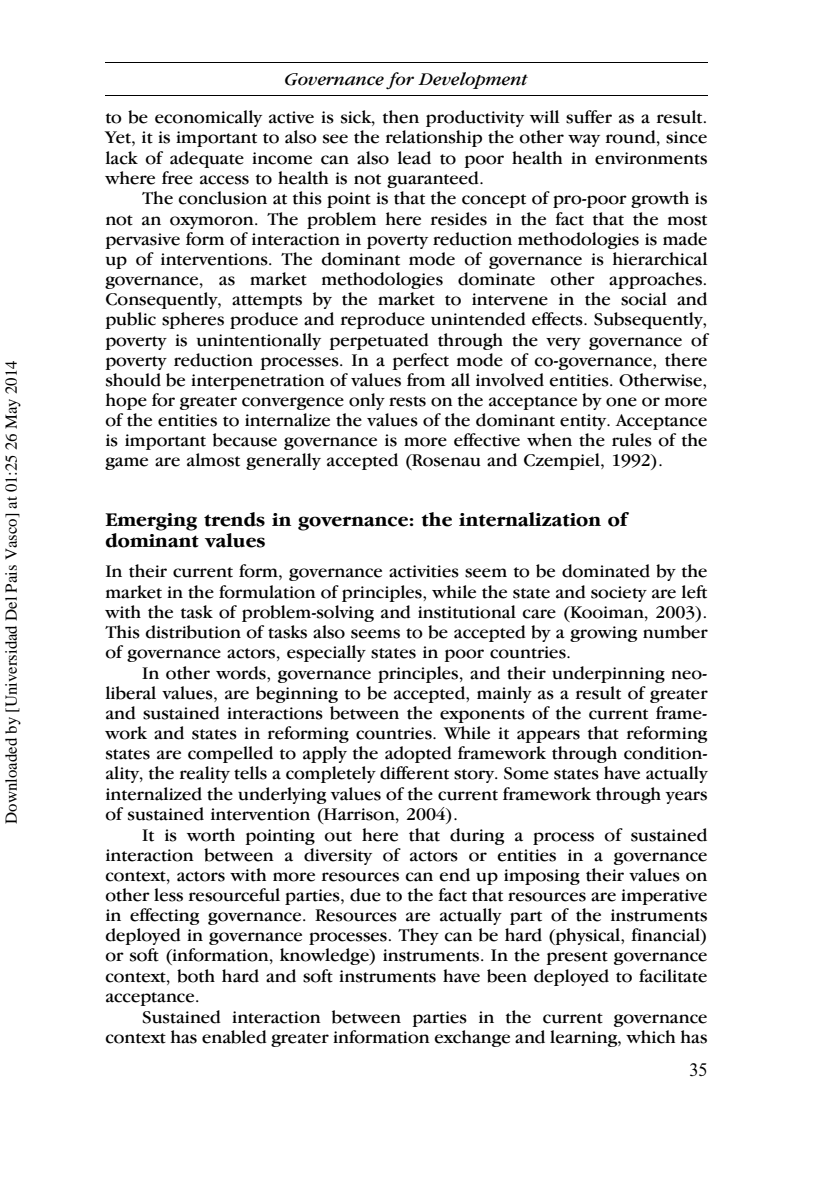  What do you see at coordinates (589, 117) in the document?
I see `suffer` at bounding box center [589, 117].
